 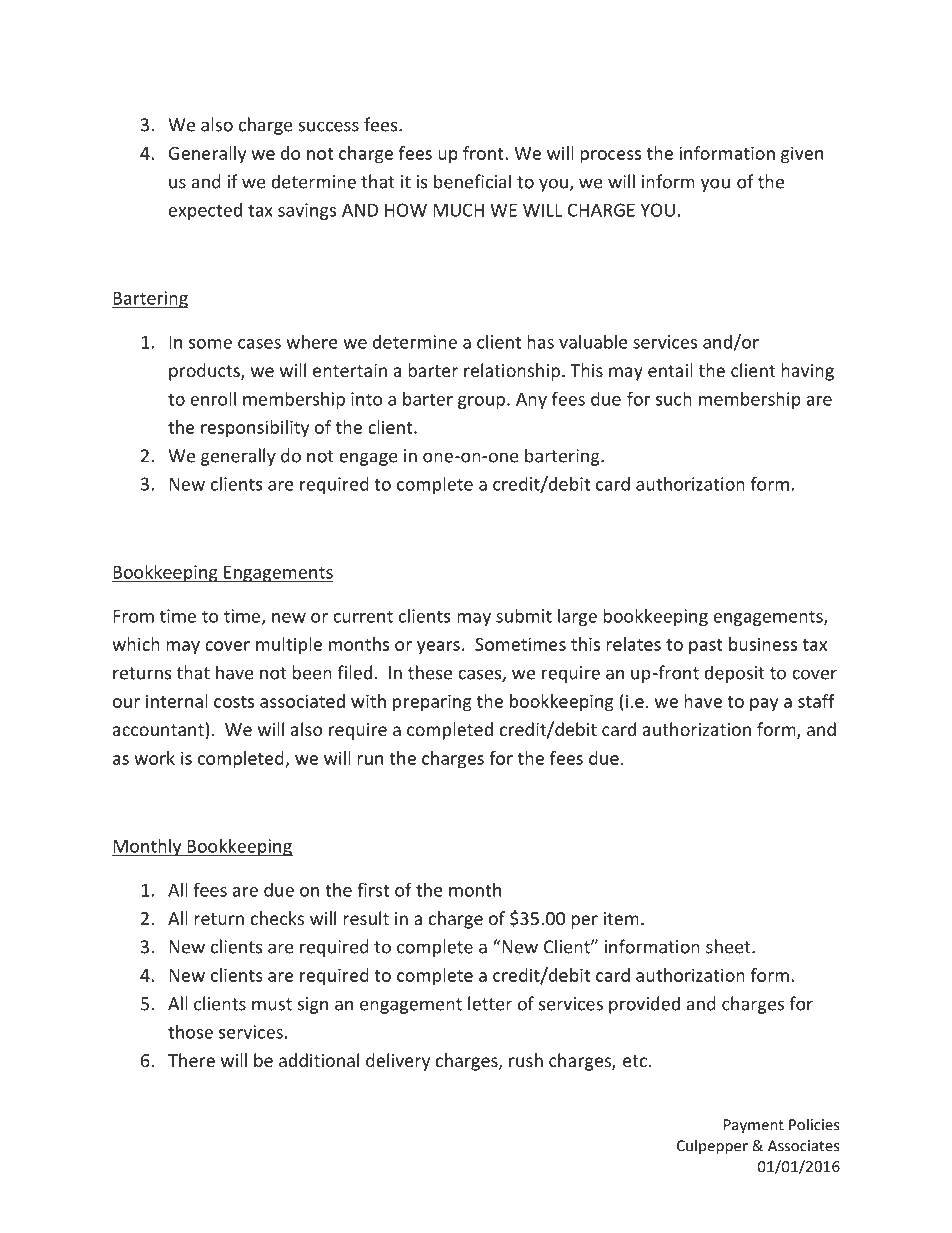 What do you see at coordinates (472, 181) in the screenshot?
I see `beneficial` at bounding box center [472, 181].
